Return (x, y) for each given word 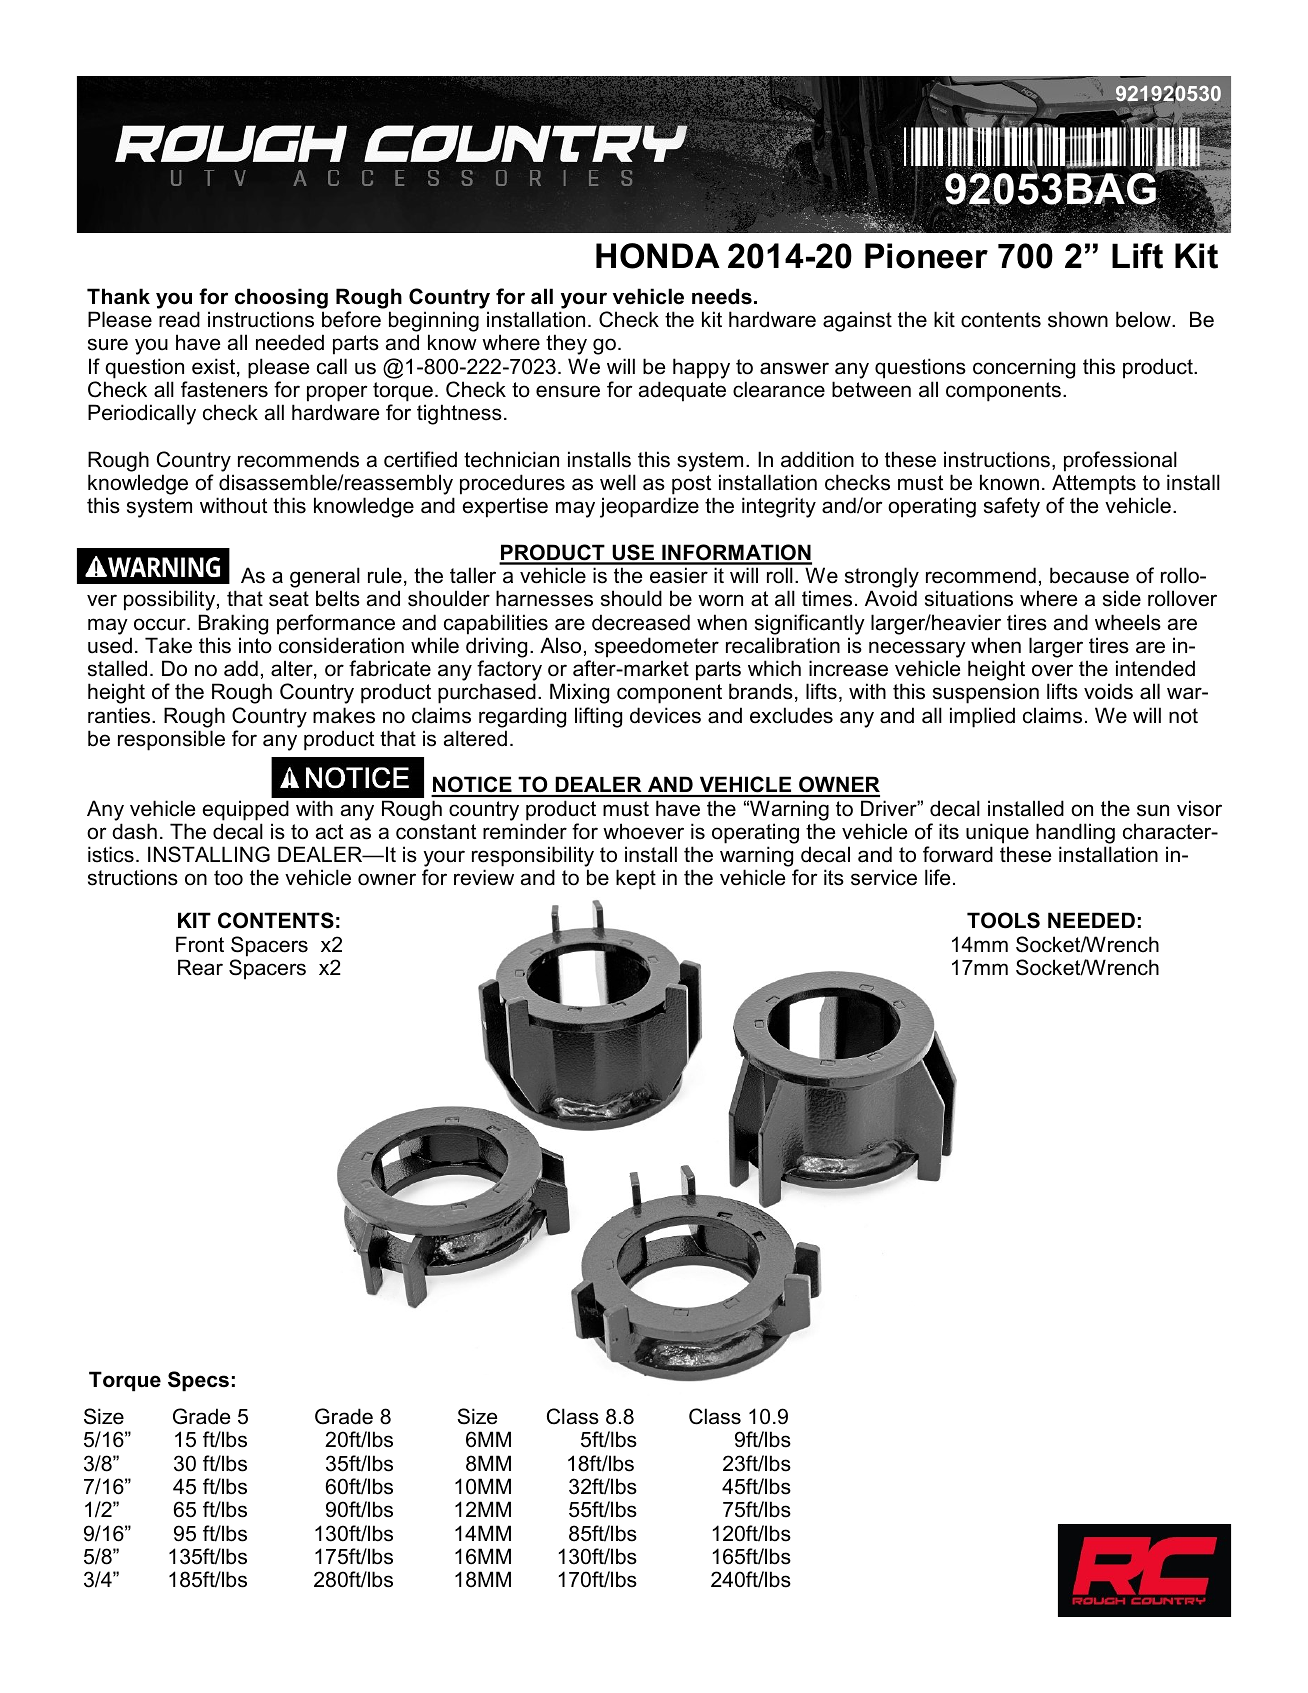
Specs (198, 1381)
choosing (281, 298)
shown (1078, 319)
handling (1075, 833)
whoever (643, 831)
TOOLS (1003, 920)
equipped (245, 810)
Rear (200, 967)
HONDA (658, 256)
